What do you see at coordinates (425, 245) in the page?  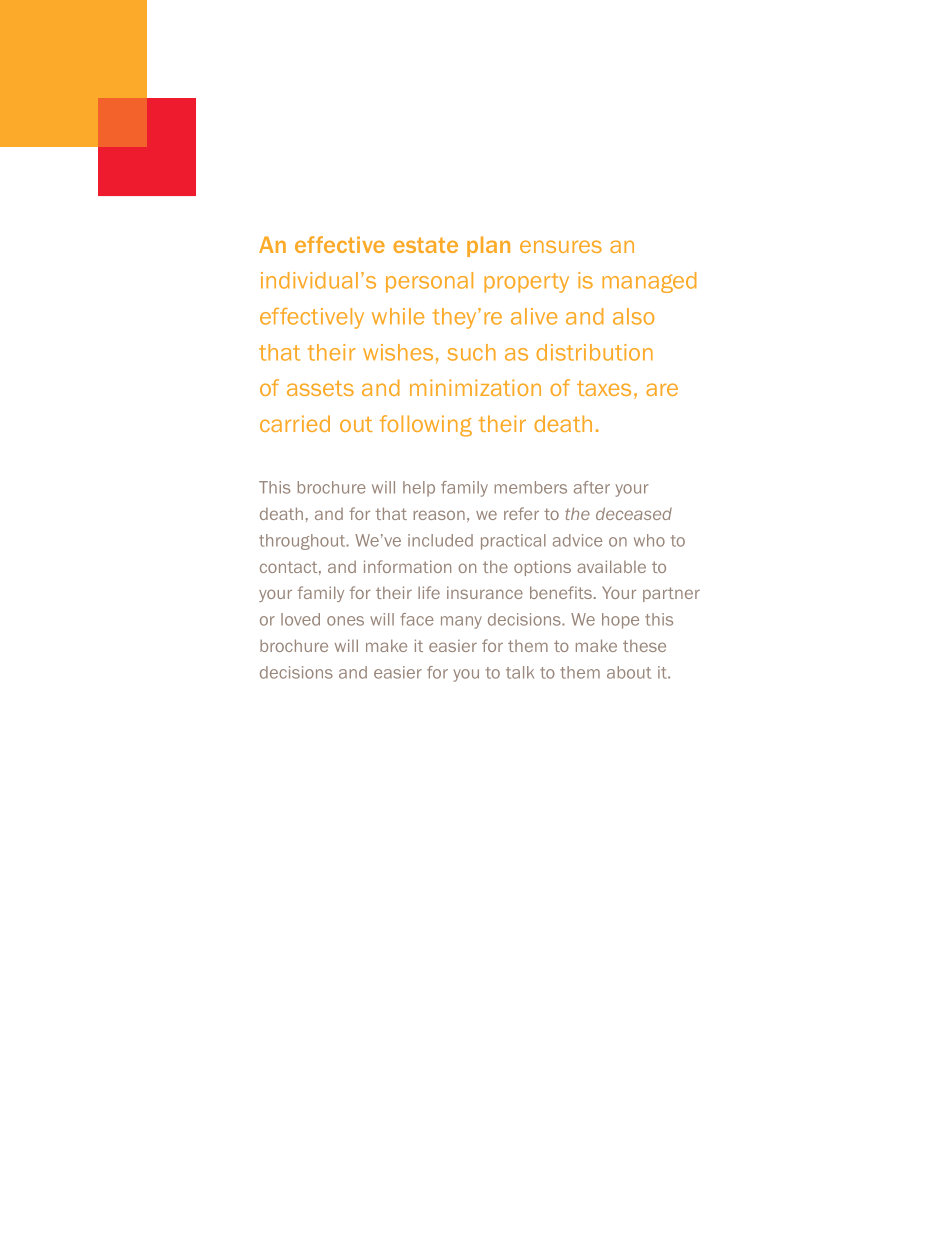 I see `estate` at bounding box center [425, 245].
